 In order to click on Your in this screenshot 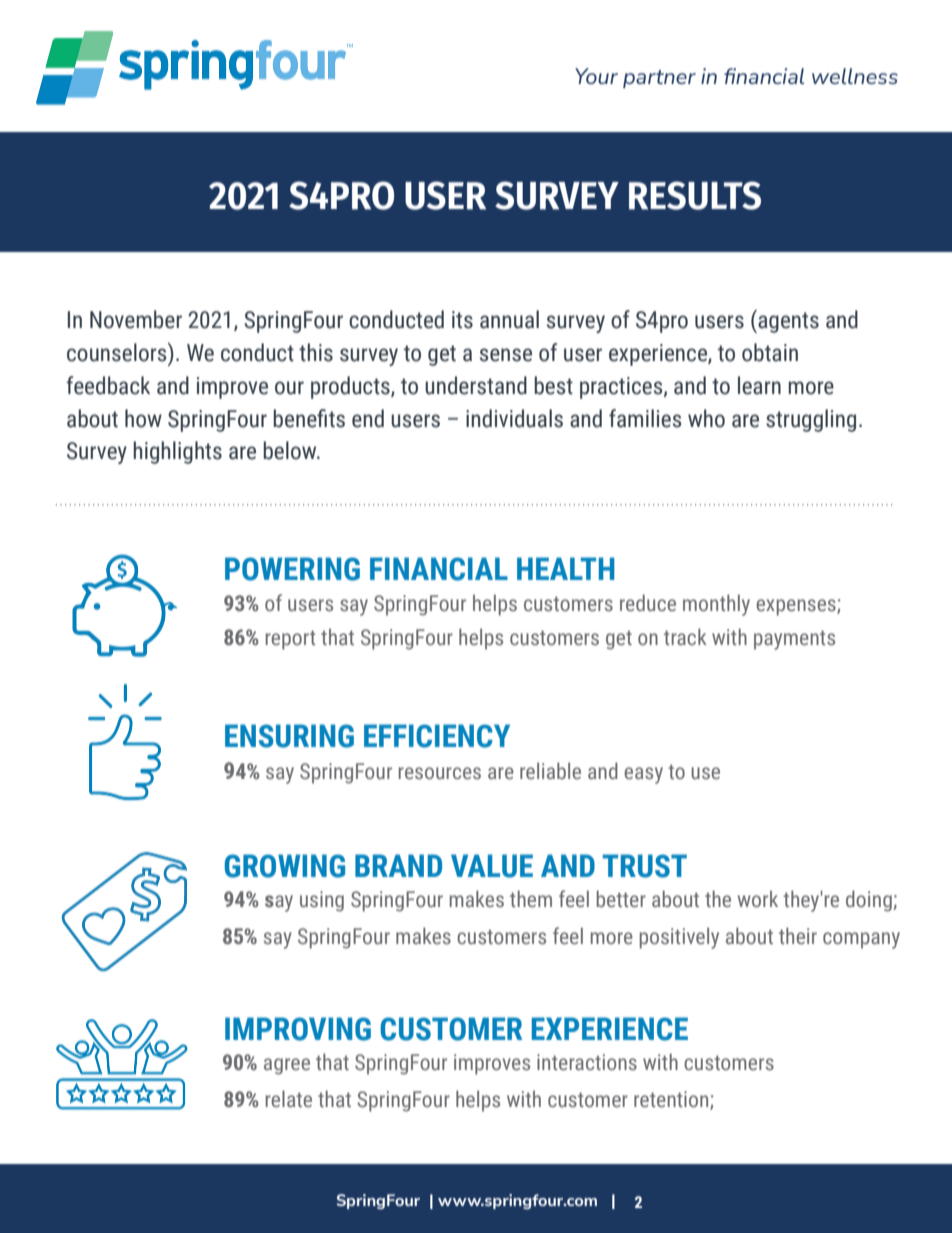, I will do `click(596, 76)`.
